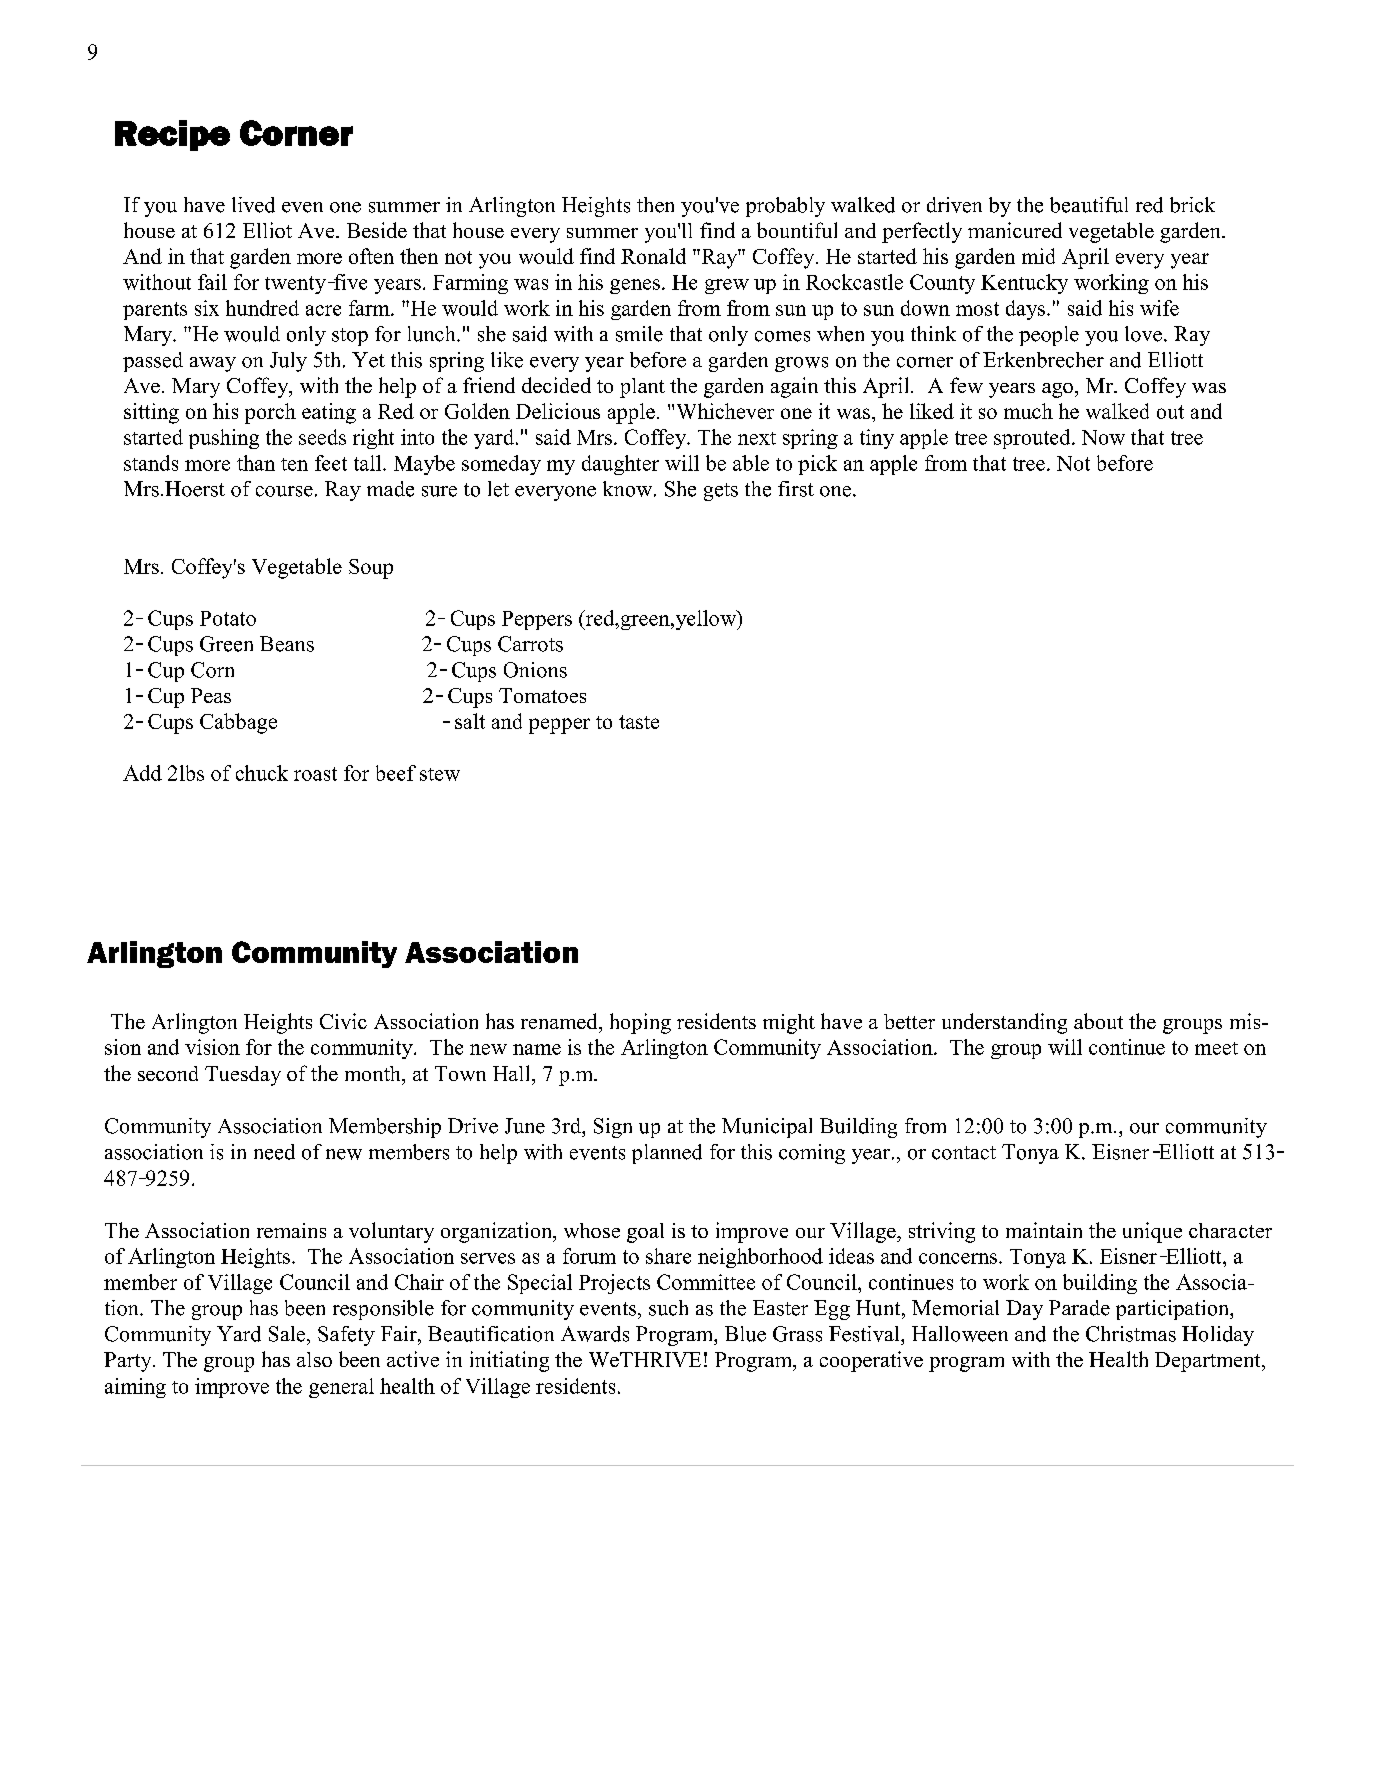 The width and height of the image is (1375, 1779). Describe the element at coordinates (745, 1334) in the image. I see `Blue` at that location.
